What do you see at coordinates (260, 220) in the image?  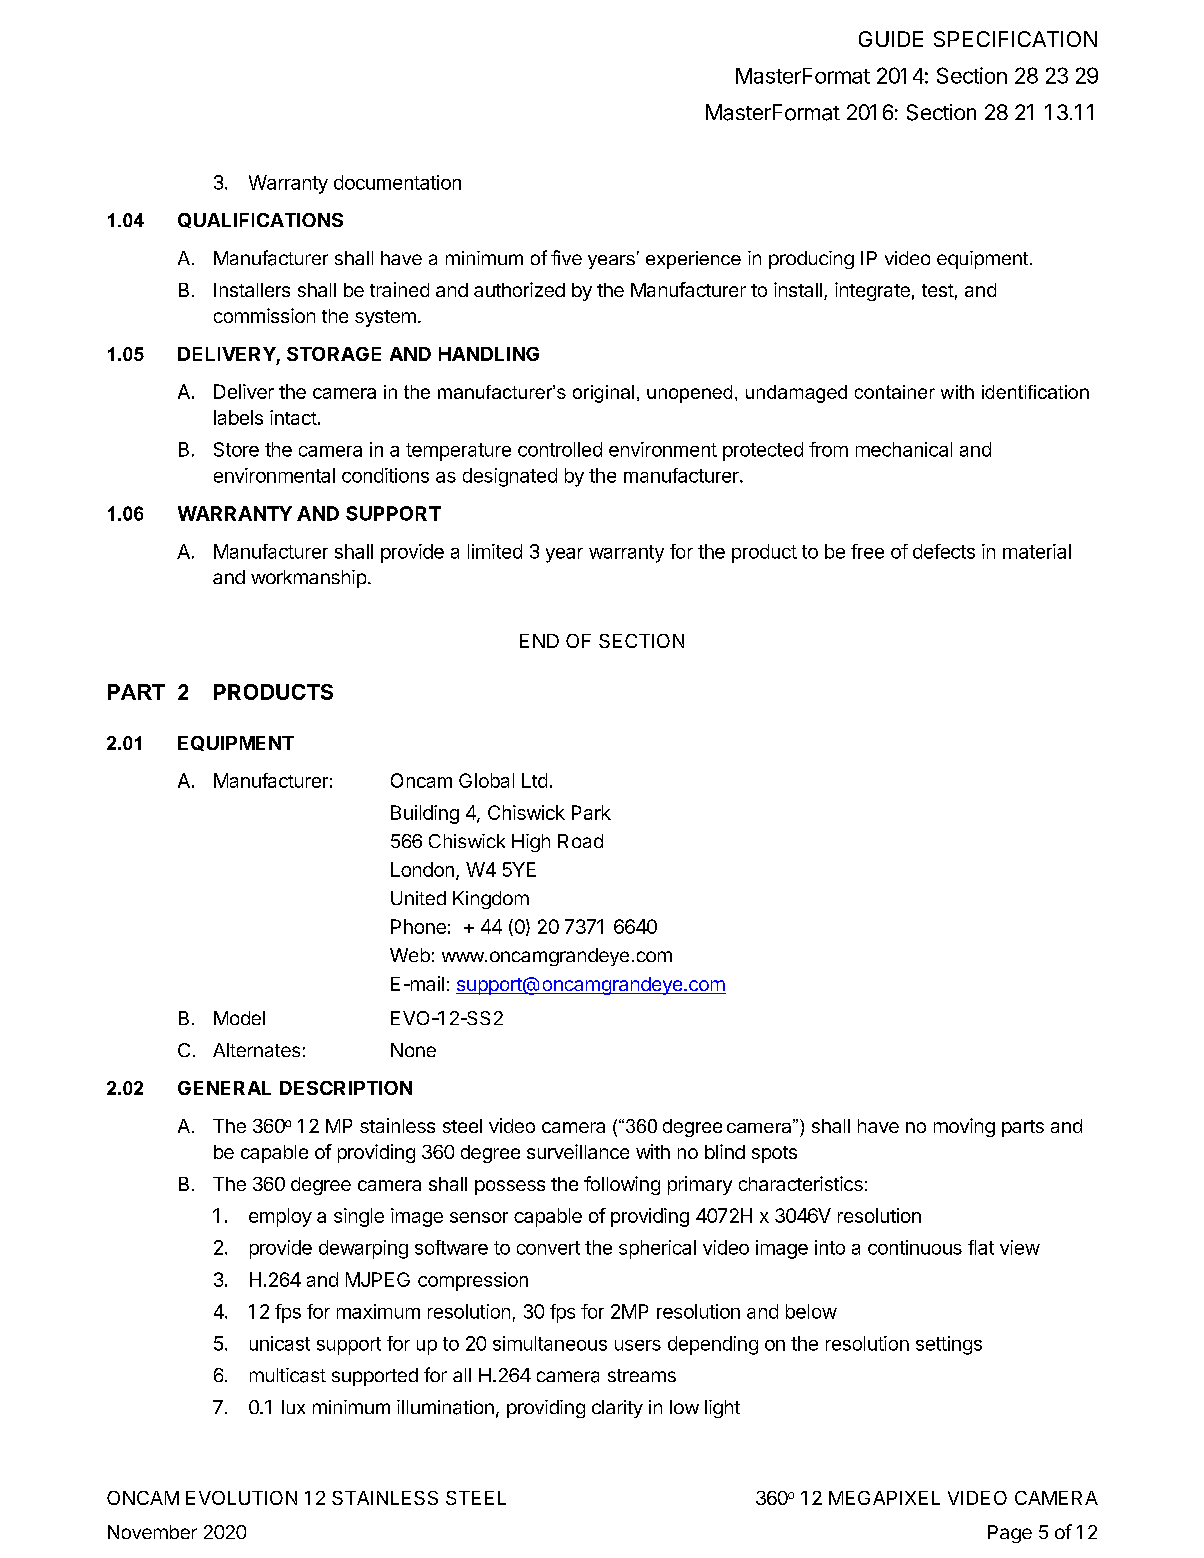 I see `QUALIFICATIONS` at bounding box center [260, 220].
